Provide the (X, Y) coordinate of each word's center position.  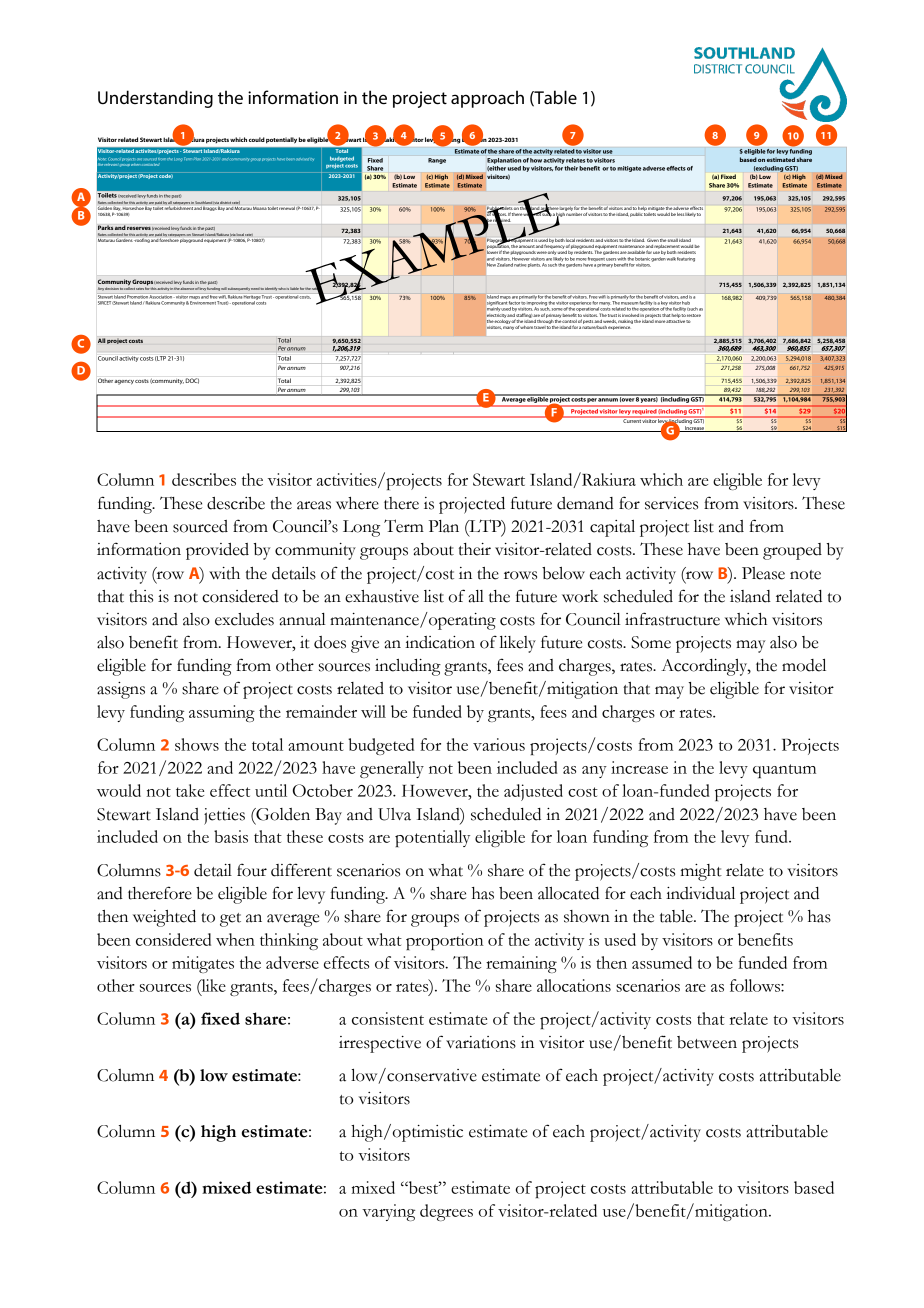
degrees (446, 1212)
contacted (152, 163)
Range (437, 161)
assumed (662, 962)
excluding (768, 169)
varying (388, 1212)
